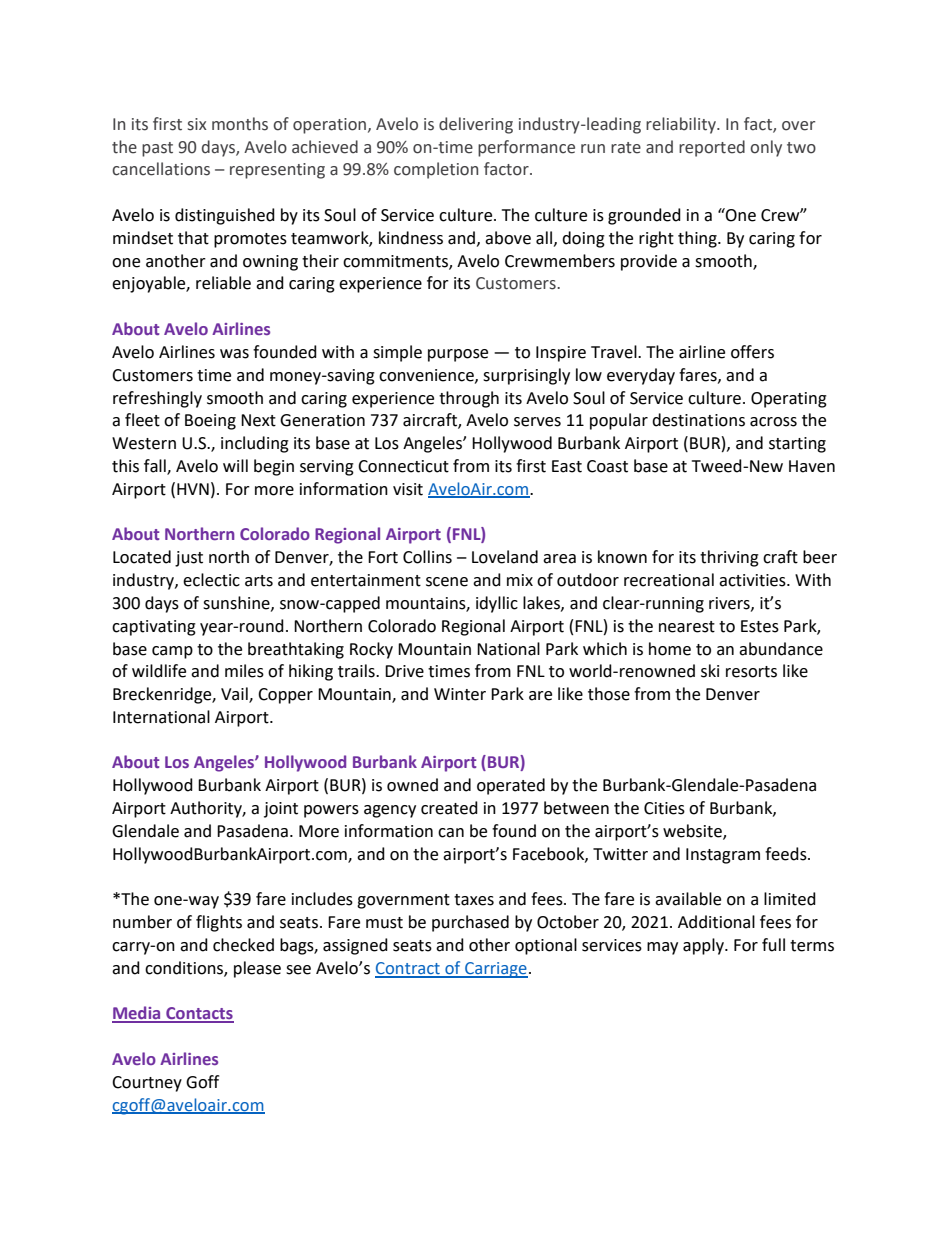 Image resolution: width=952 pixels, height=1233 pixels. I want to click on six, so click(197, 124).
